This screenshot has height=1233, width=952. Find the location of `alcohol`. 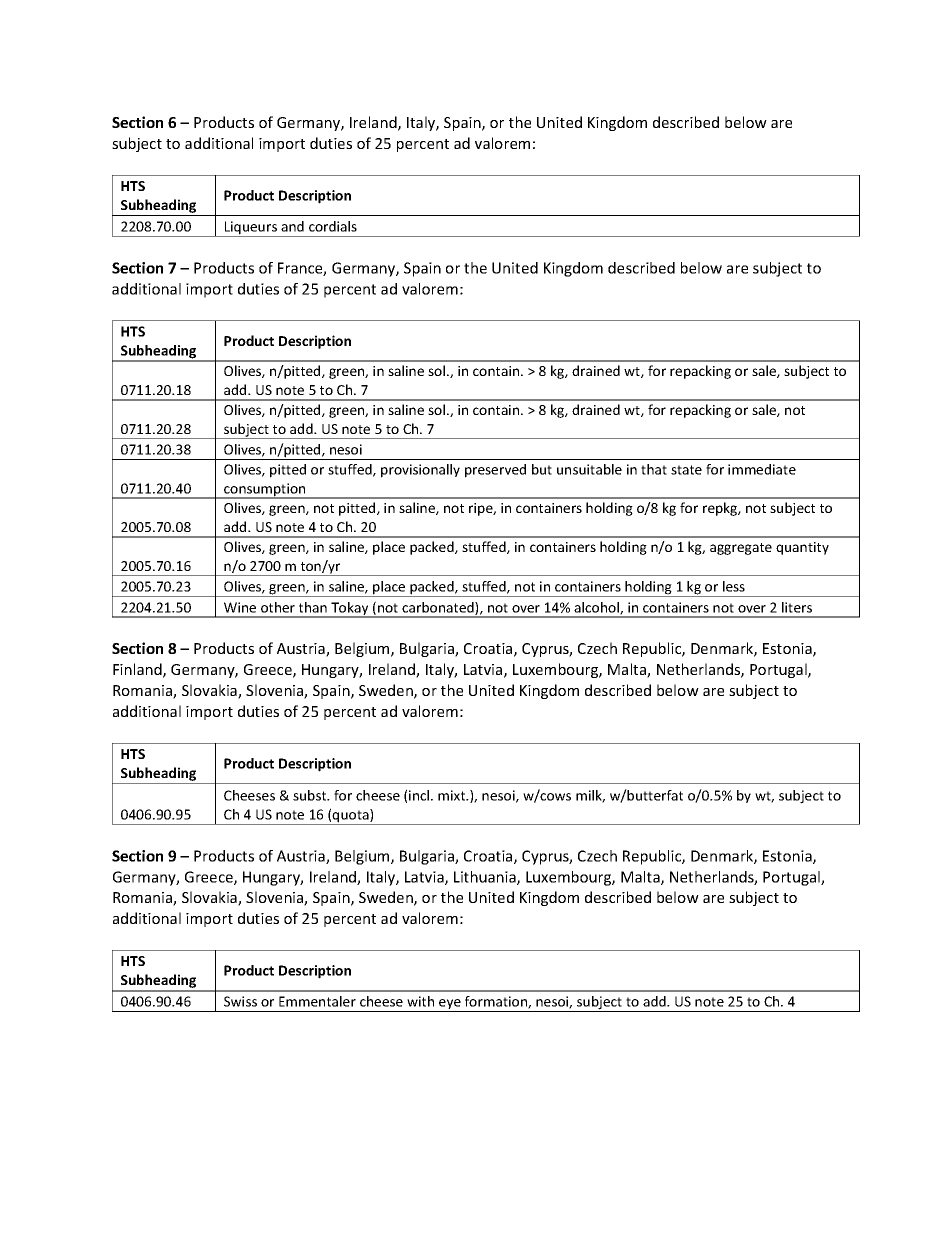

alcohol is located at coordinates (597, 608).
